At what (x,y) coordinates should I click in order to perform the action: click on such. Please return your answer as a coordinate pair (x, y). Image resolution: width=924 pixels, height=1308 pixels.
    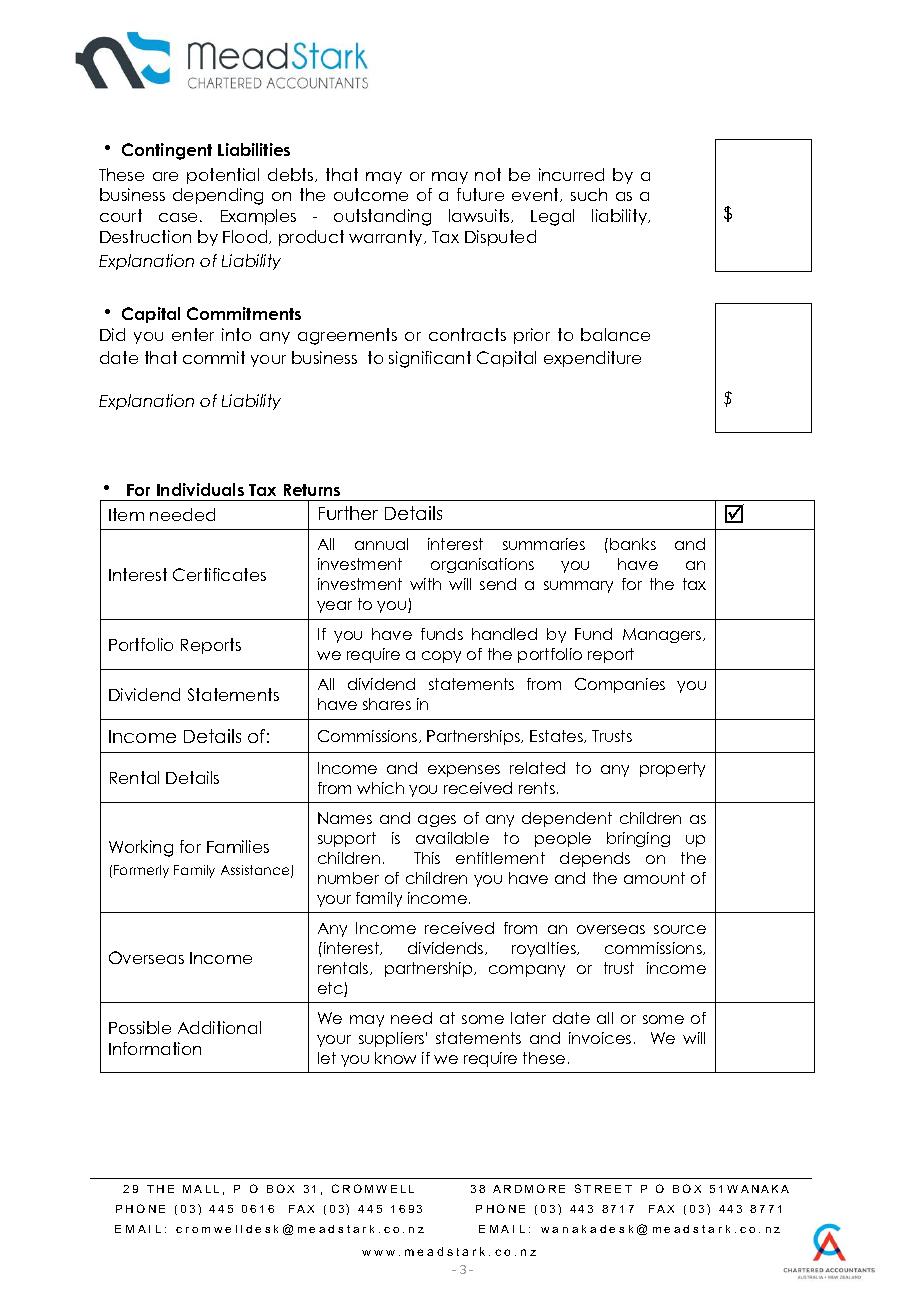
    Looking at the image, I should click on (589, 194).
